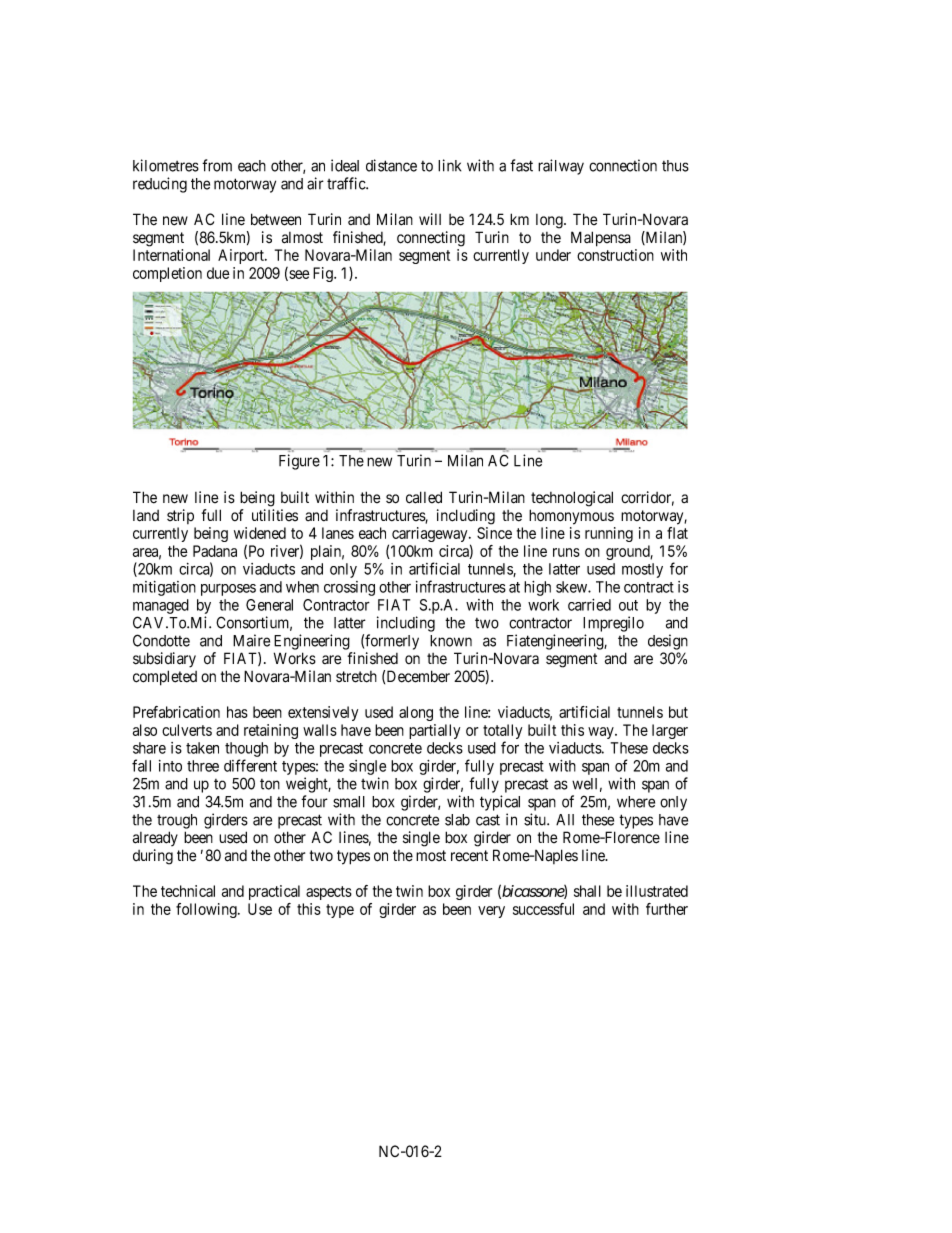  I want to click on recent, so click(469, 856).
